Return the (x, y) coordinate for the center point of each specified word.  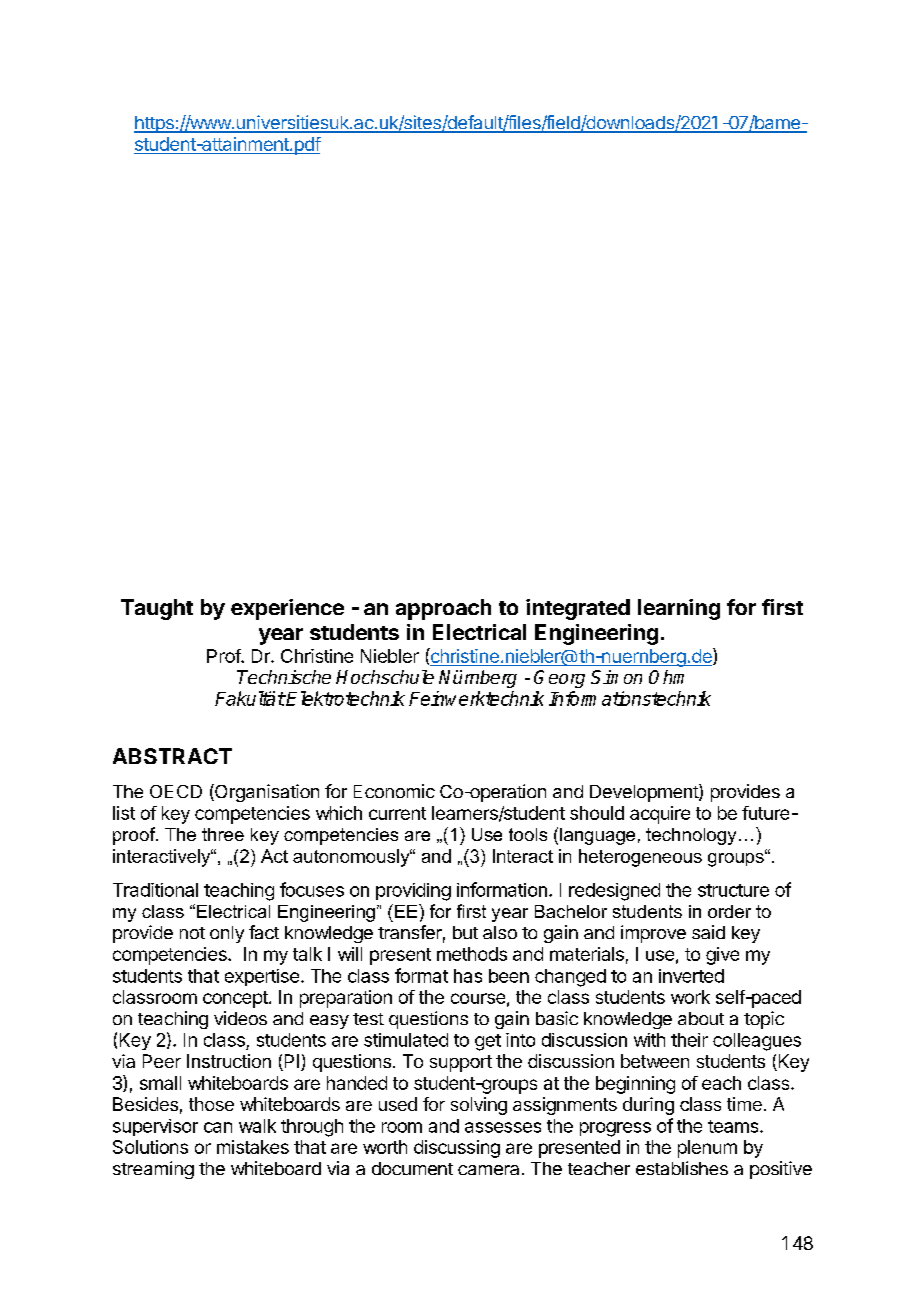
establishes (682, 1168)
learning (679, 609)
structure (733, 890)
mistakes (253, 1147)
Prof (224, 656)
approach (443, 609)
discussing (457, 1149)
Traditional (155, 890)
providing (413, 892)
